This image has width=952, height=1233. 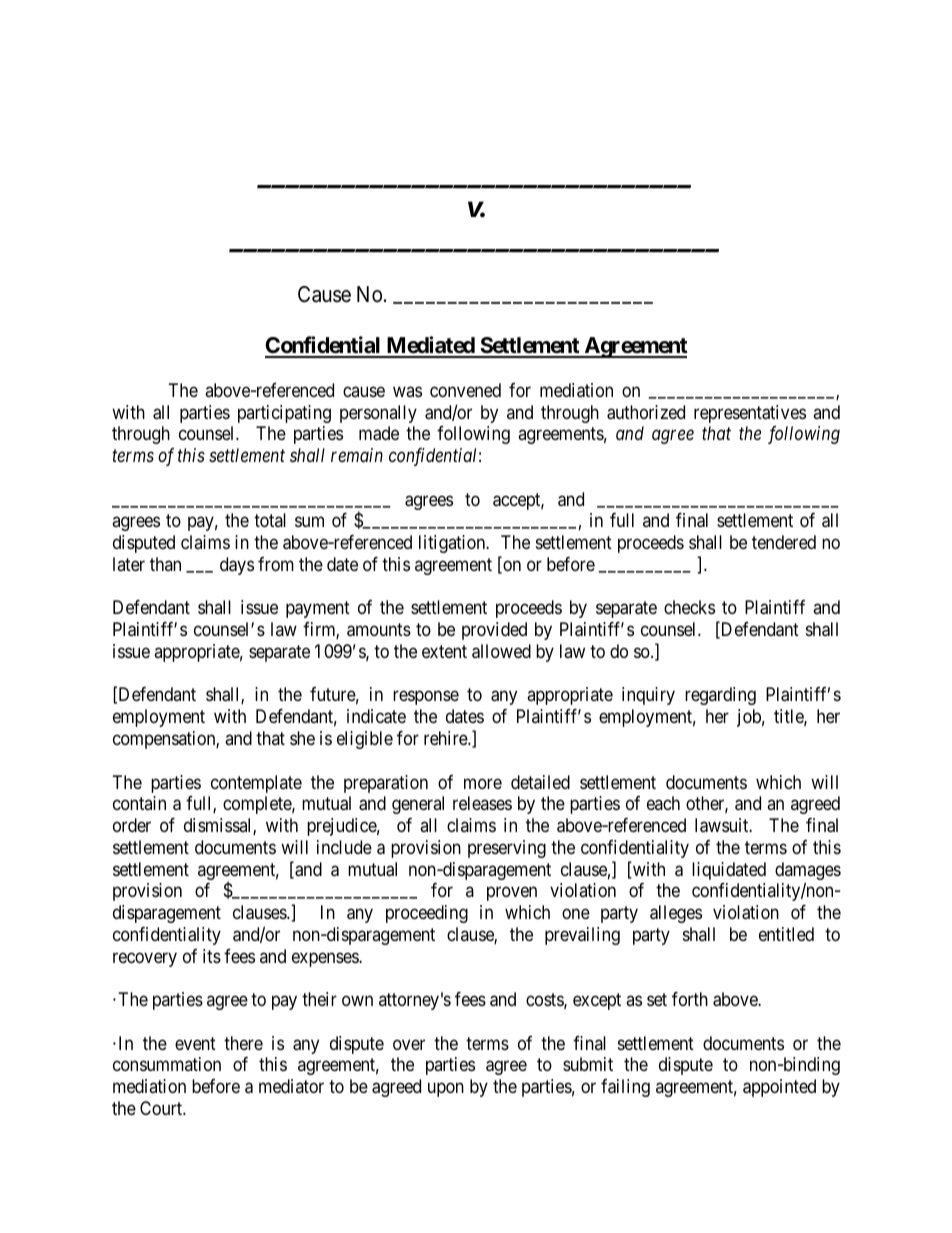 What do you see at coordinates (808, 872) in the image?
I see `damages` at bounding box center [808, 872].
